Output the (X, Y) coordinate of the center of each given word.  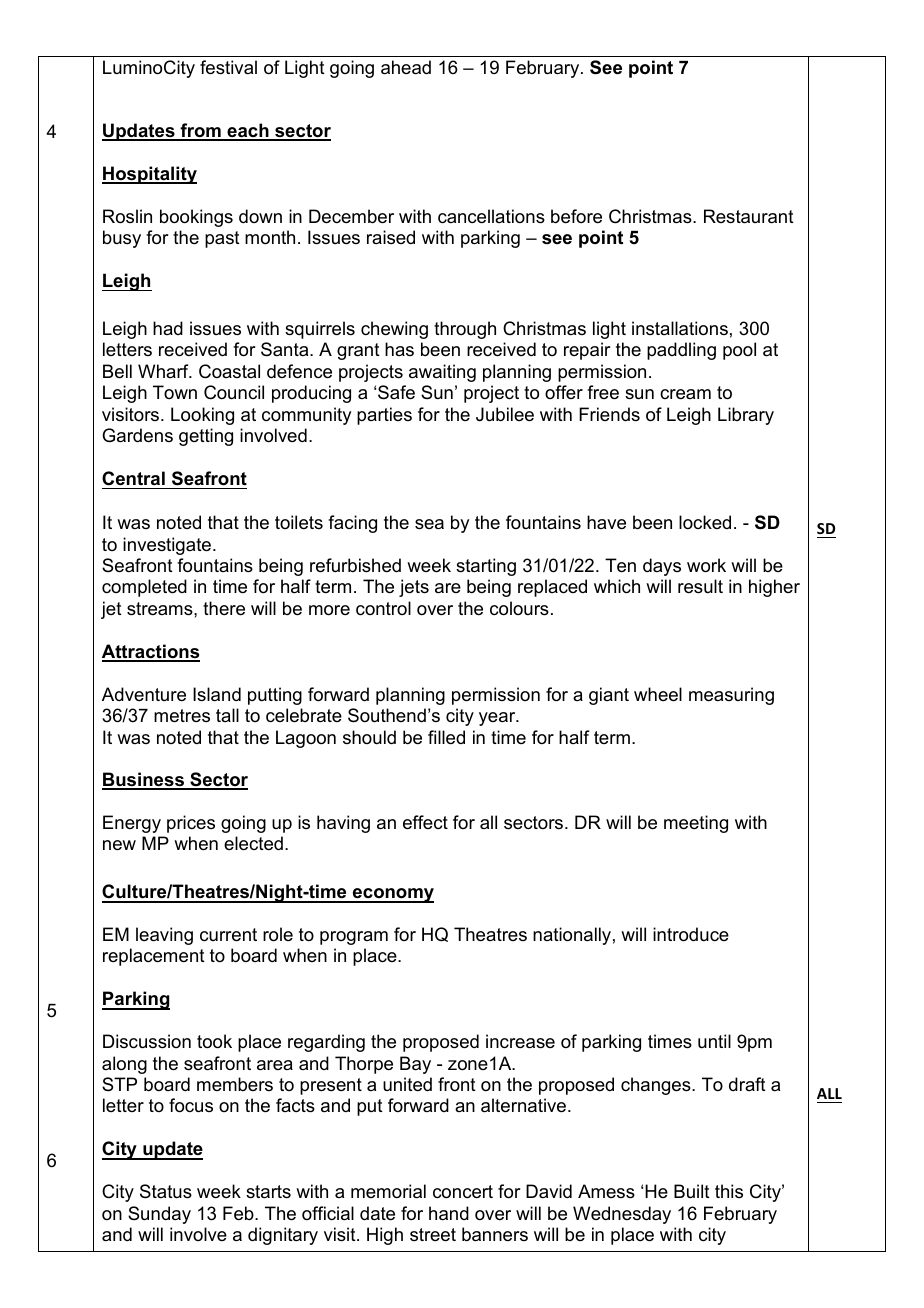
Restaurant (749, 216)
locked (705, 522)
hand (449, 1213)
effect (425, 822)
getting (206, 437)
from (200, 131)
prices (191, 824)
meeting (696, 824)
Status (166, 1191)
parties (384, 416)
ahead (406, 67)
